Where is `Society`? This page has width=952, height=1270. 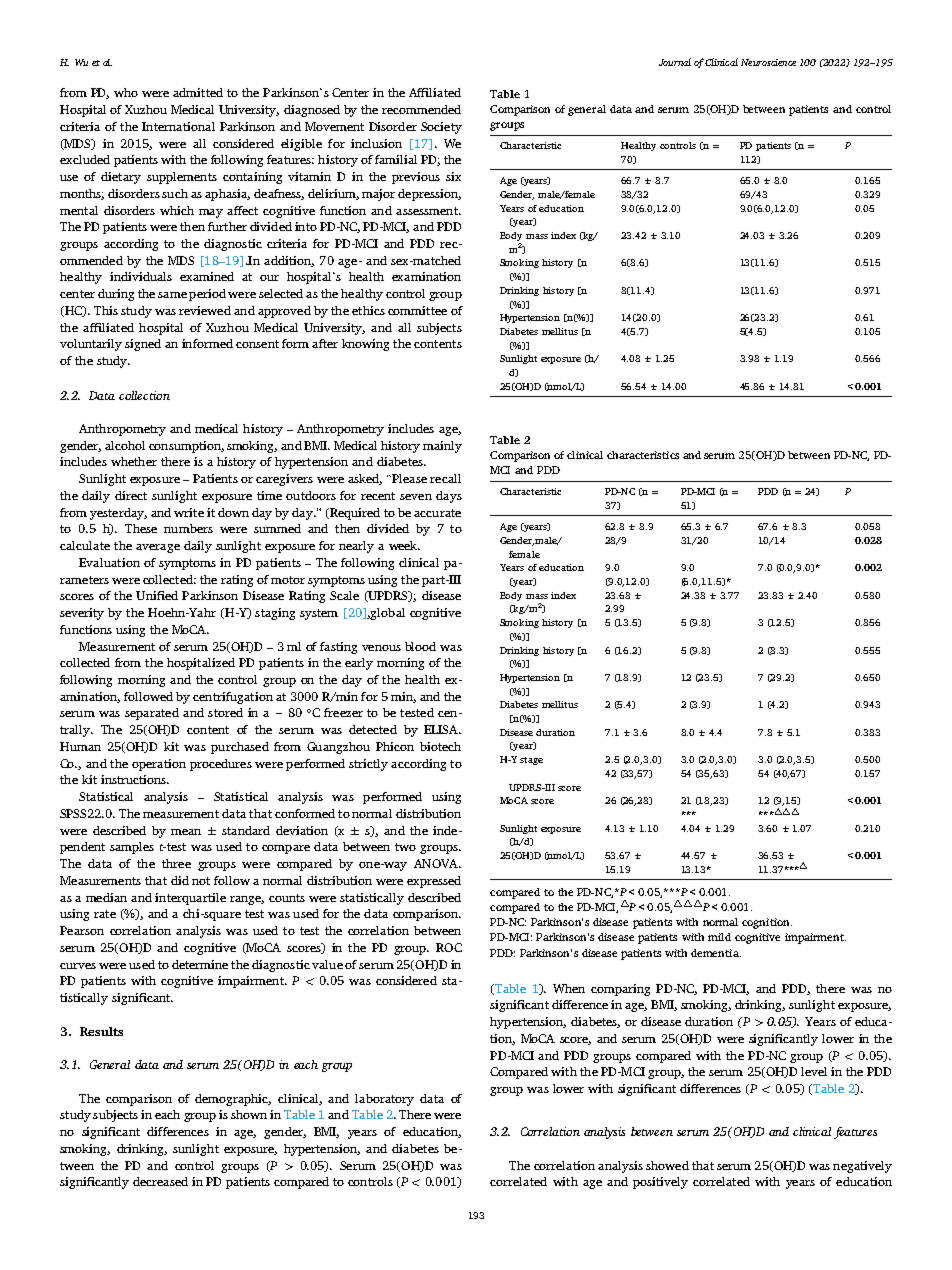
Society is located at coordinates (441, 128).
